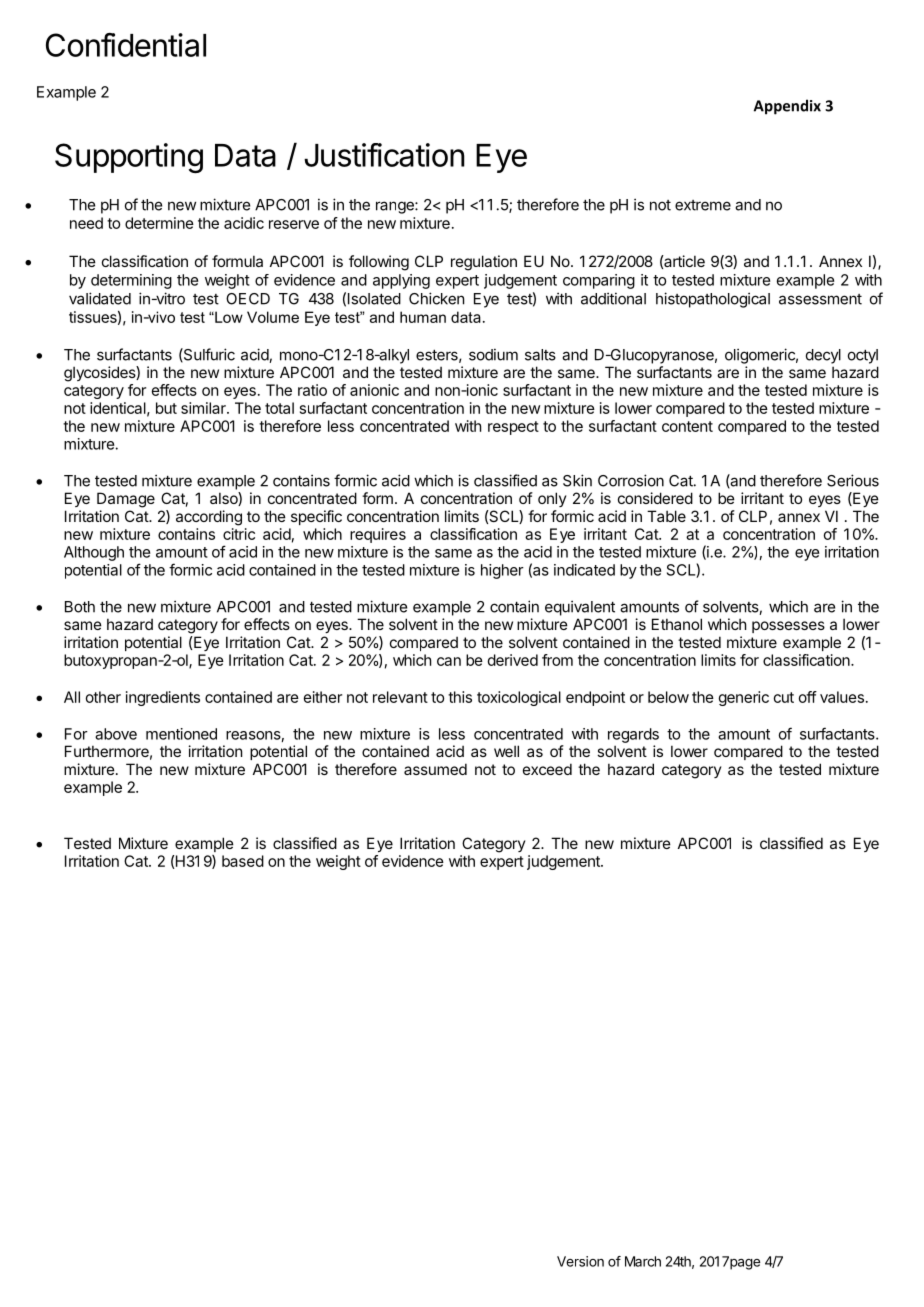 This screenshot has height=1307, width=924. What do you see at coordinates (788, 627) in the screenshot?
I see `possesses` at bounding box center [788, 627].
